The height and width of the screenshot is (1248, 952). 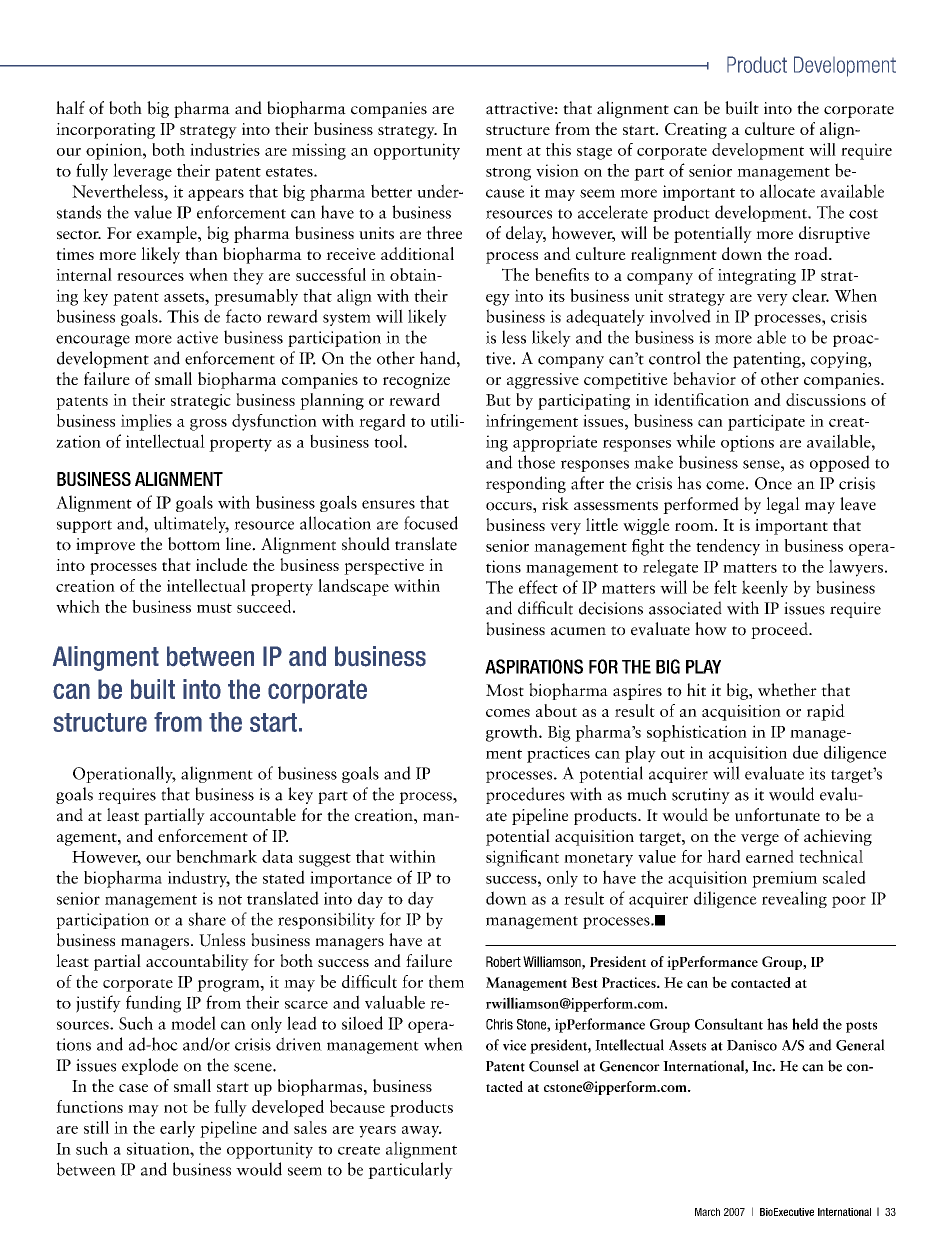 What do you see at coordinates (780, 630) in the screenshot?
I see `proceed` at bounding box center [780, 630].
